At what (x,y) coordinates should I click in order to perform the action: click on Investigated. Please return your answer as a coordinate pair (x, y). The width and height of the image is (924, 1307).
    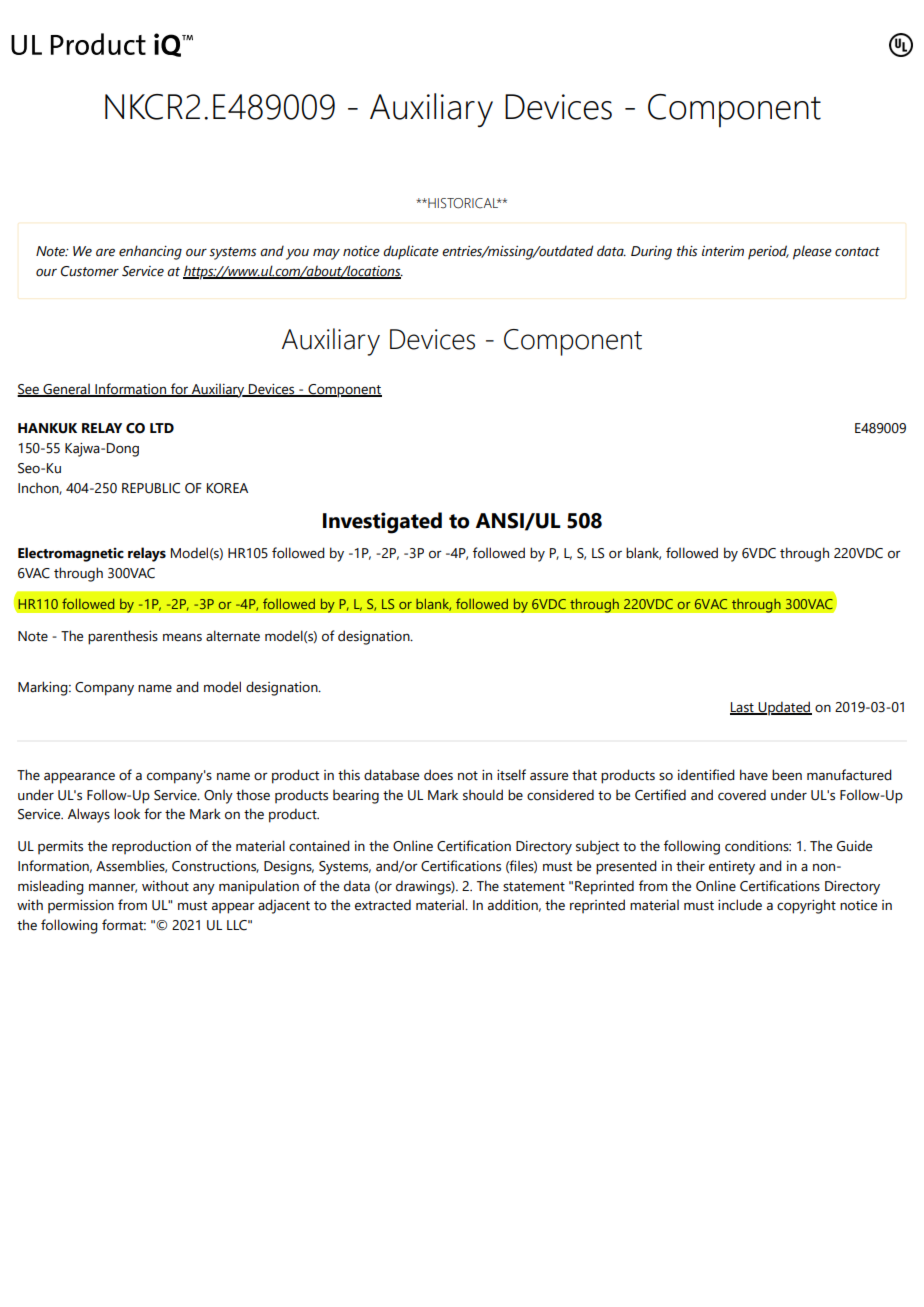
    Looking at the image, I should click on (382, 523).
